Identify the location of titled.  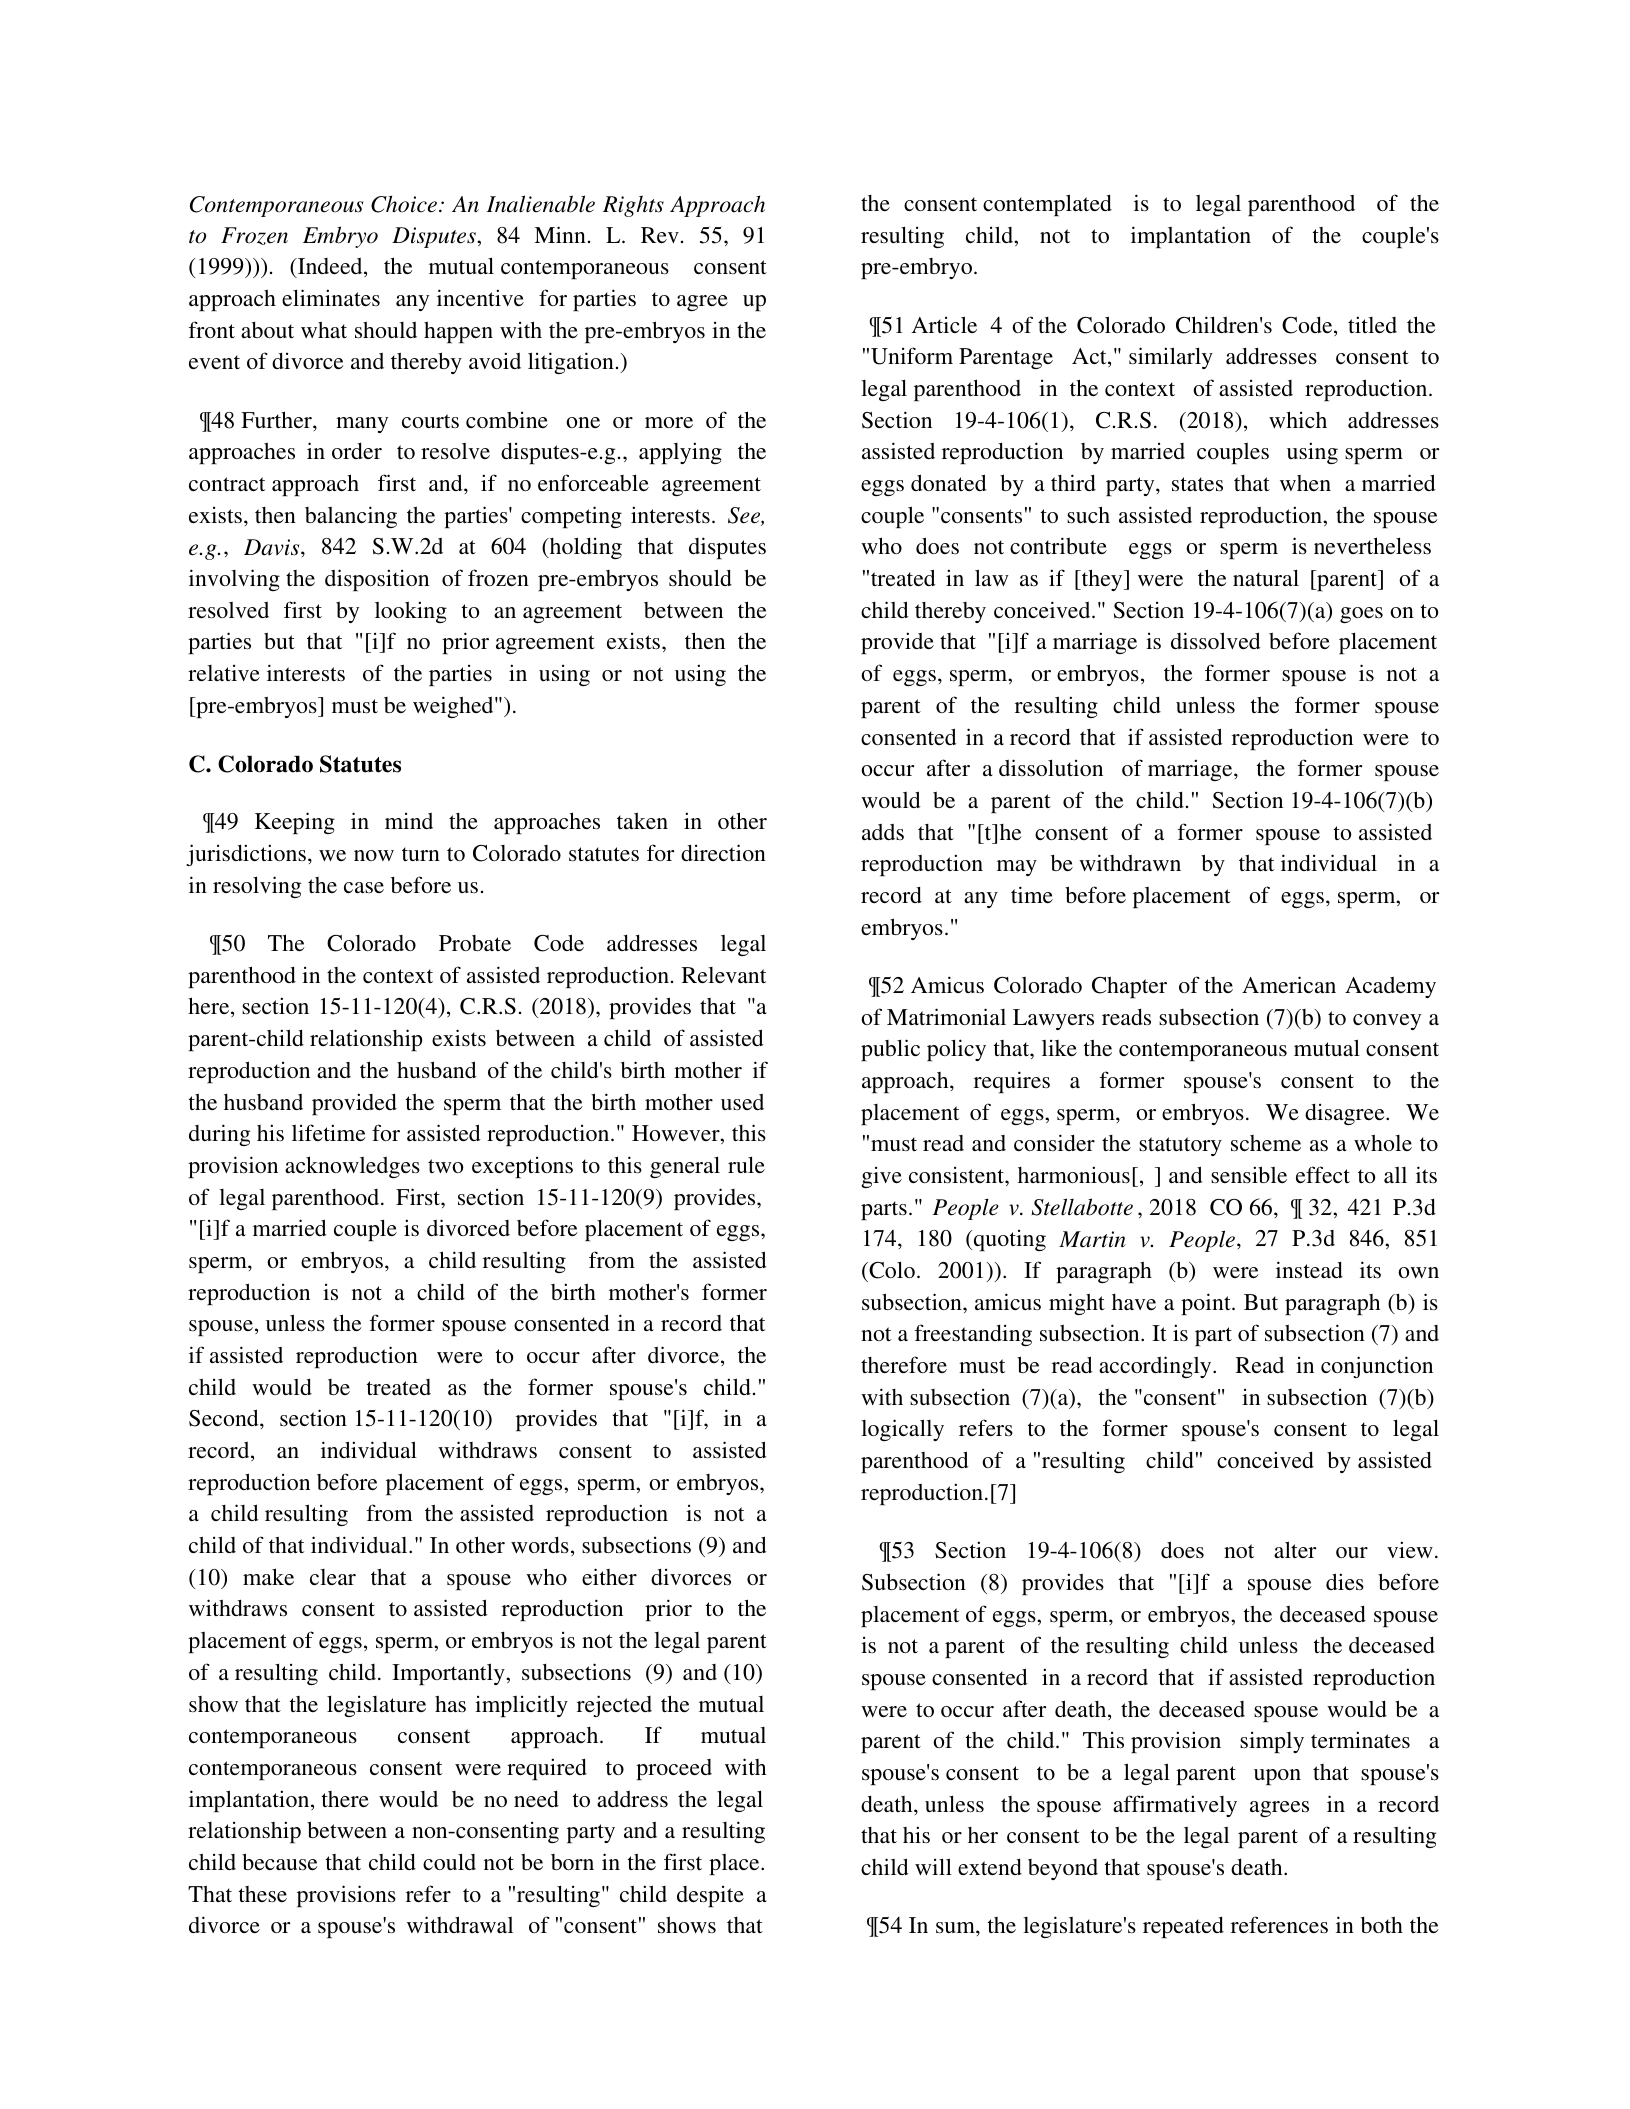
(1372, 324).
